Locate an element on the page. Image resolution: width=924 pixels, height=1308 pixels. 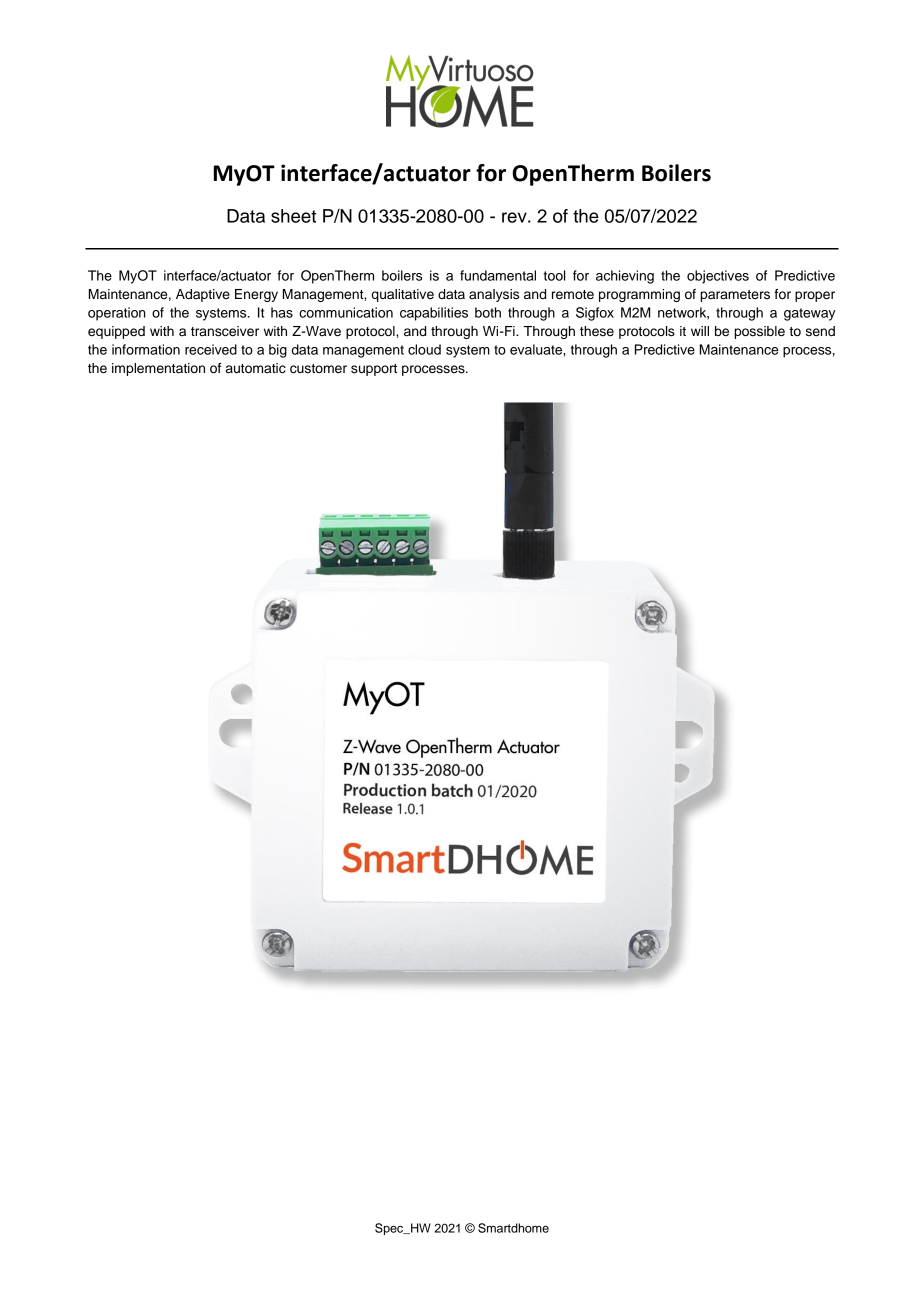
achieving is located at coordinates (625, 277).
